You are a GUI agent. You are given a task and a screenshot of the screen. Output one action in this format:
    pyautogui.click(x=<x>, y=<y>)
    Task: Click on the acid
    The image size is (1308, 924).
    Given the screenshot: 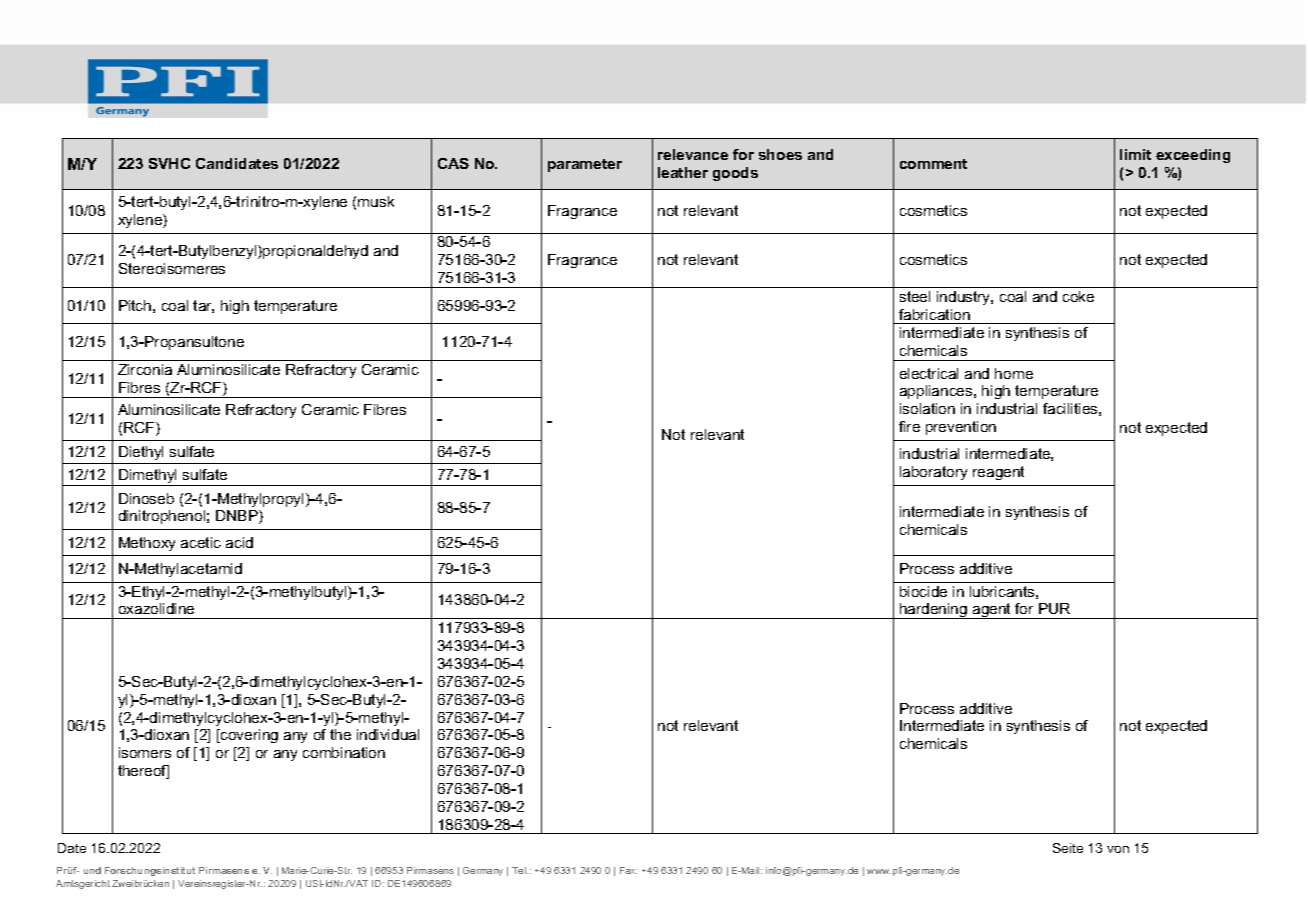 What is the action you would take?
    pyautogui.click(x=239, y=542)
